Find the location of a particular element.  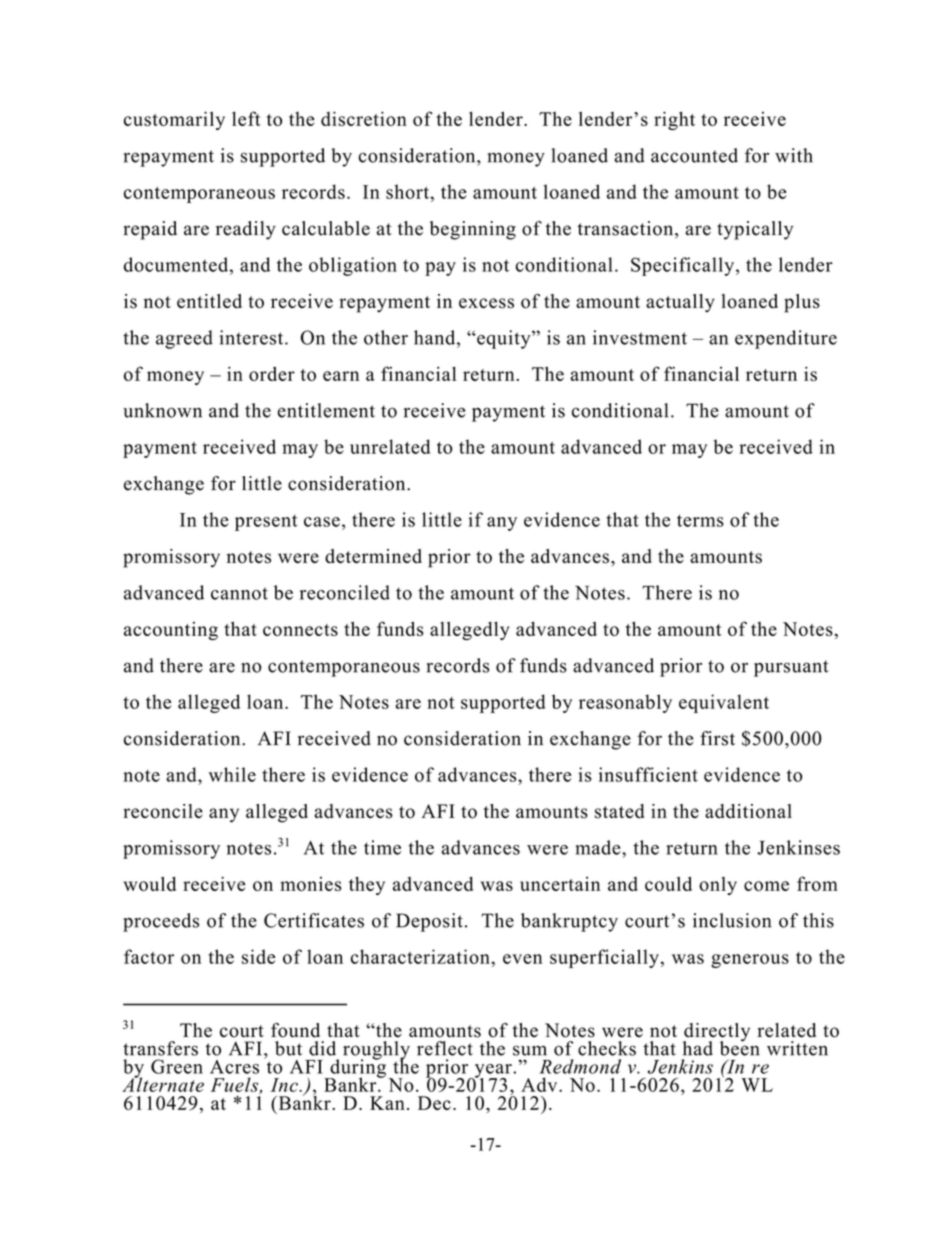

determined is located at coordinates (373, 556).
